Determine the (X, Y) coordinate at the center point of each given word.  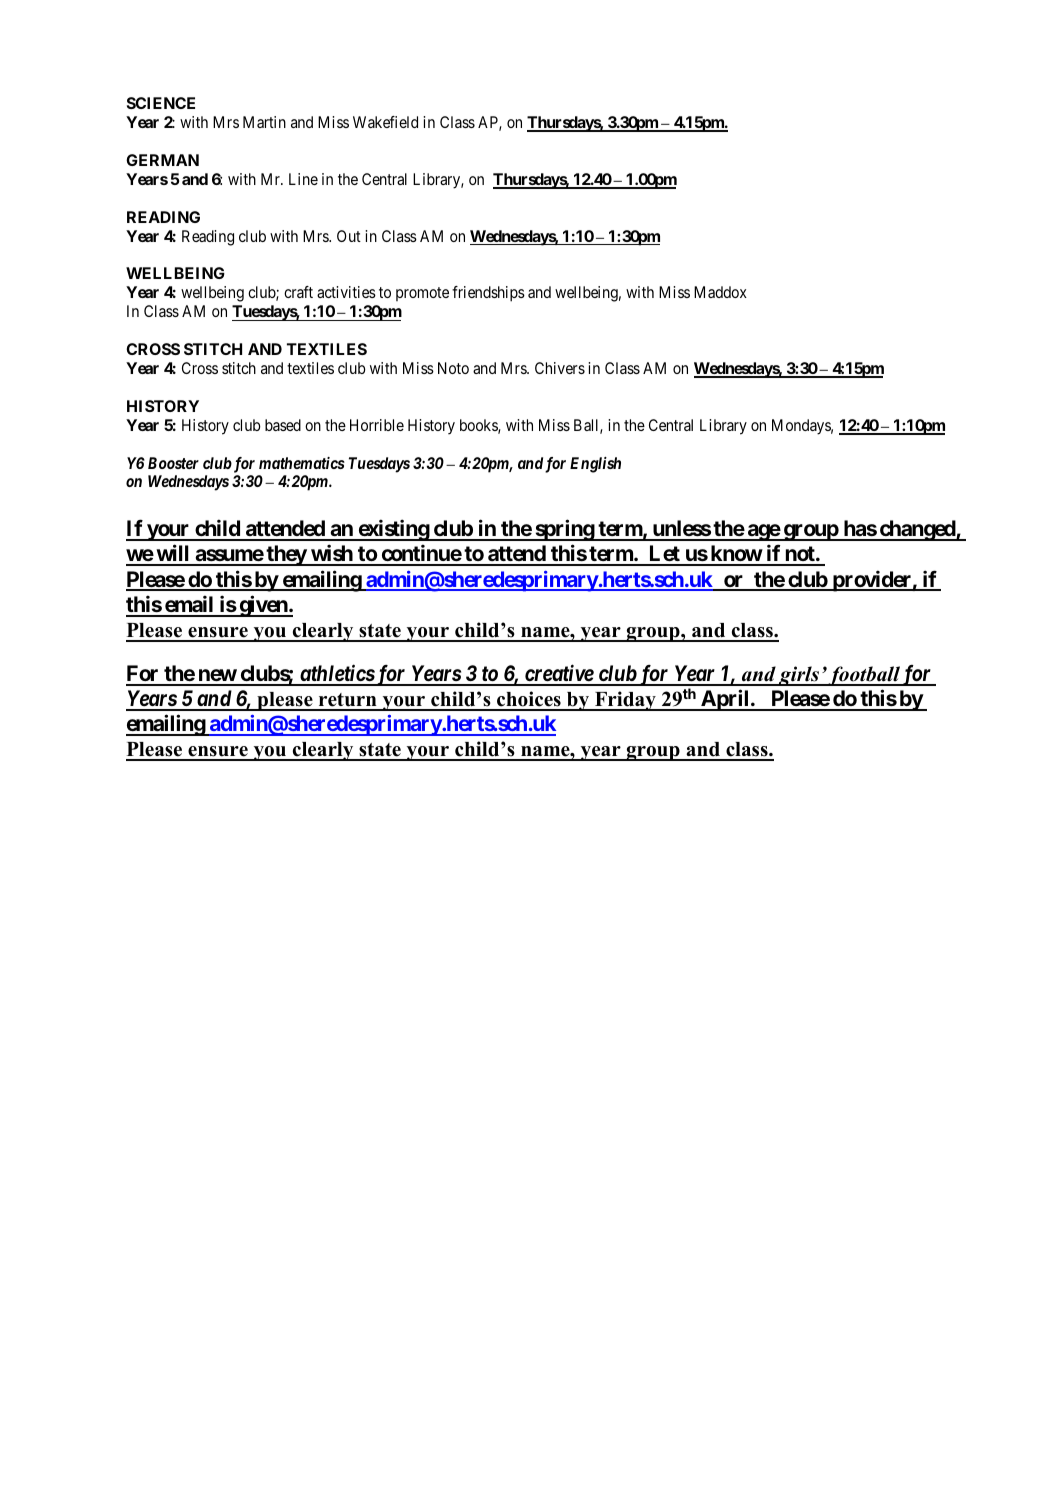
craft (298, 292)
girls (799, 676)
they (286, 555)
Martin (264, 122)
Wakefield (385, 122)
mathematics (302, 463)
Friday (625, 701)
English (595, 465)
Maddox (720, 292)
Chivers (560, 368)
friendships (488, 294)
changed (917, 530)
